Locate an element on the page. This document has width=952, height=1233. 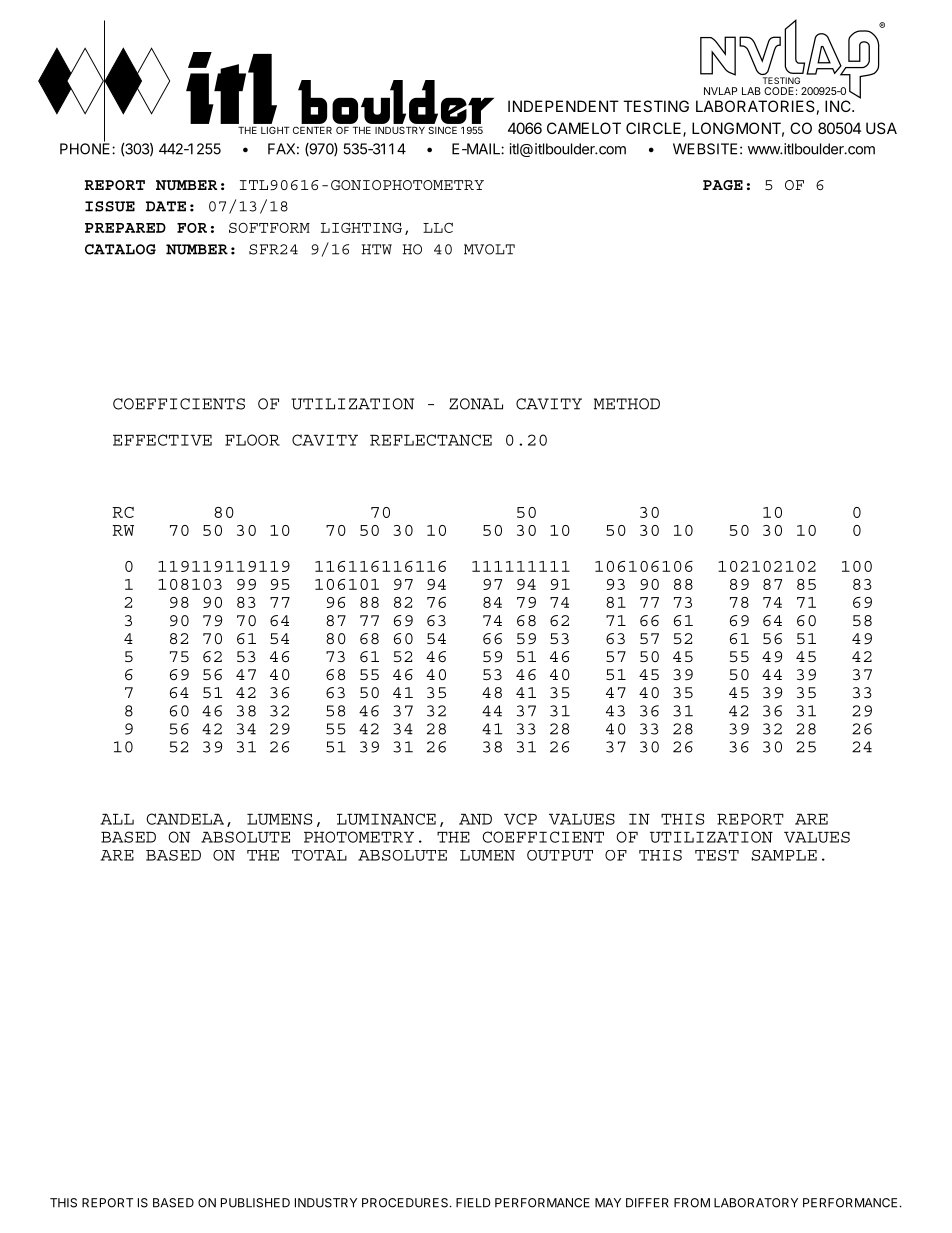
LABORATORIES is located at coordinates (755, 106).
